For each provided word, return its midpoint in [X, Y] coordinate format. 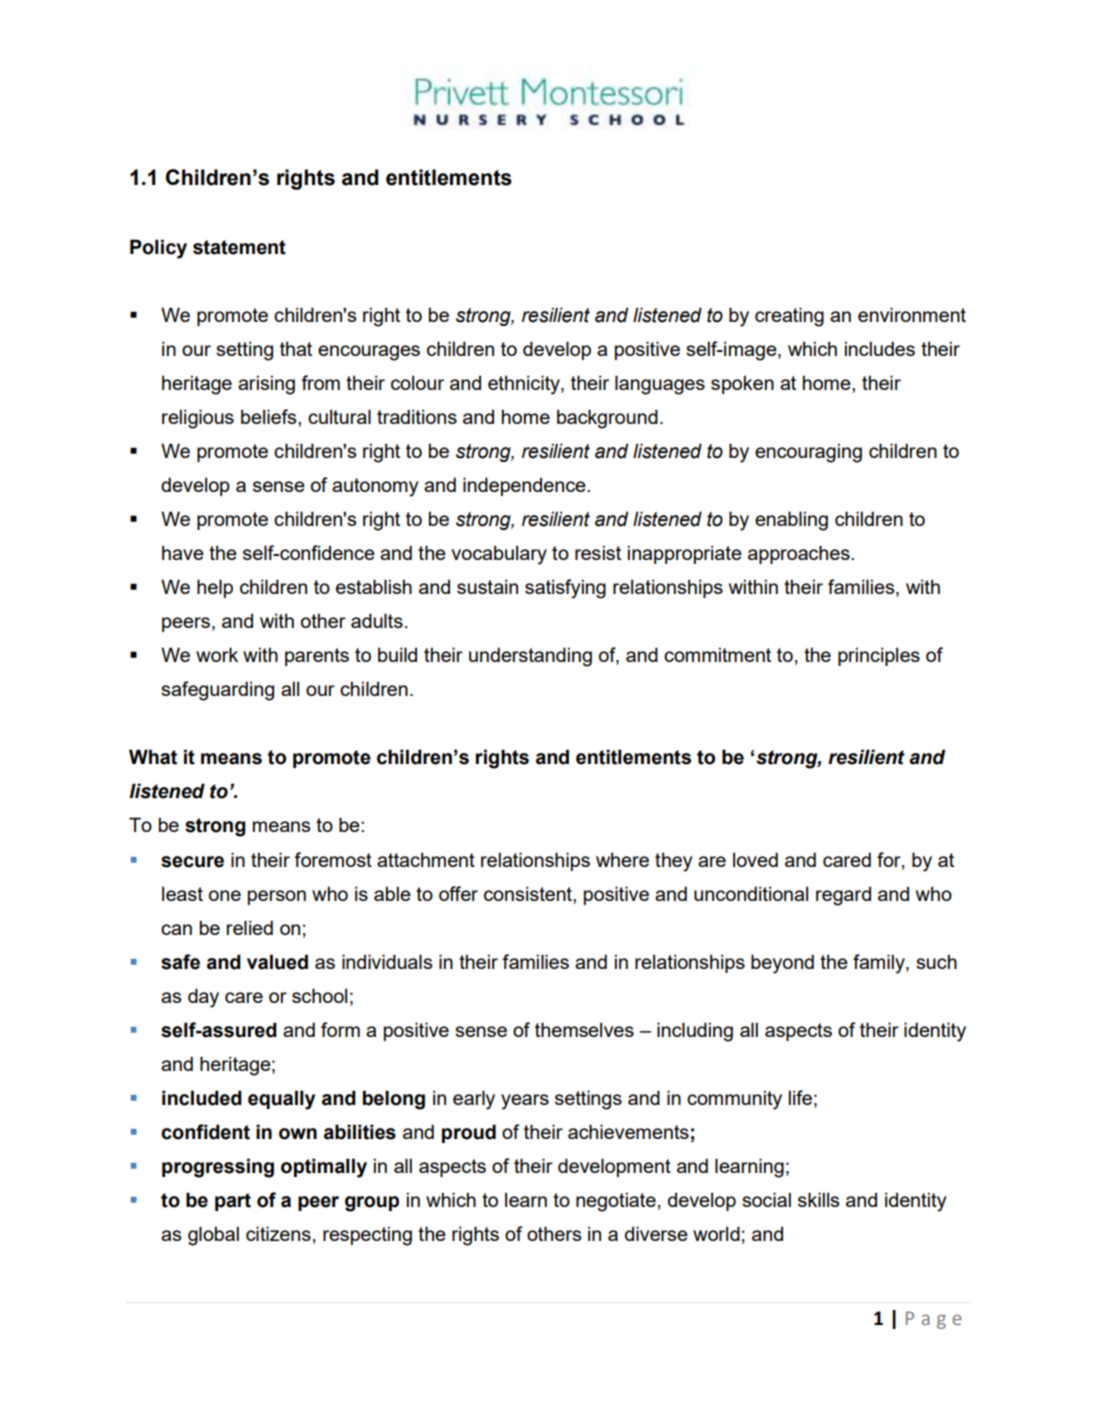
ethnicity [525, 385]
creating [789, 317]
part [233, 1202]
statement [239, 247]
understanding [530, 657]
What [153, 757]
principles [879, 656]
